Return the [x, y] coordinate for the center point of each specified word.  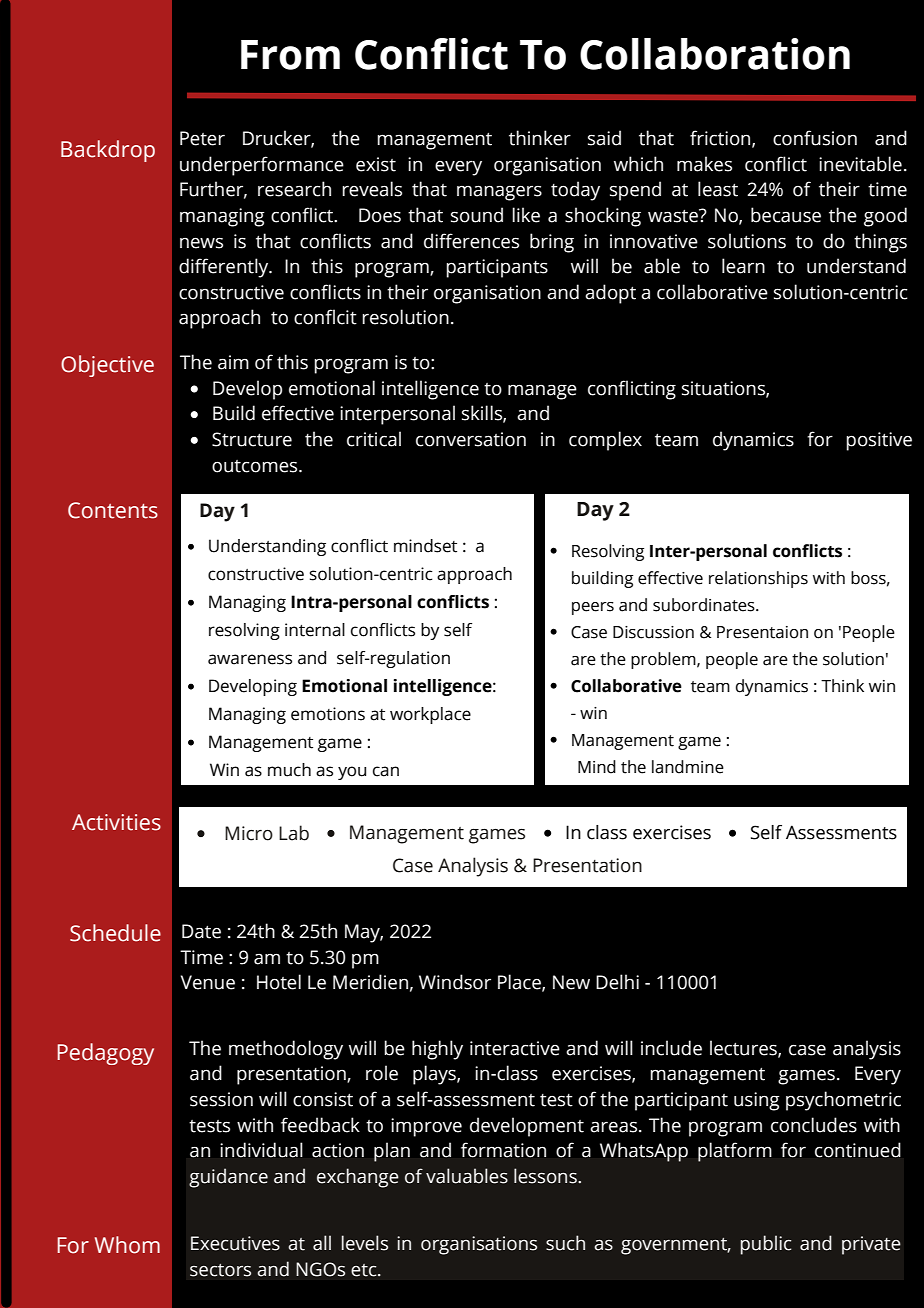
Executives [235, 1243]
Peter [202, 138]
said [604, 138]
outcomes [256, 466]
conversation [471, 439]
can [386, 771]
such [565, 1243]
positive [879, 441]
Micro [249, 833]
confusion [815, 138]
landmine [688, 767]
